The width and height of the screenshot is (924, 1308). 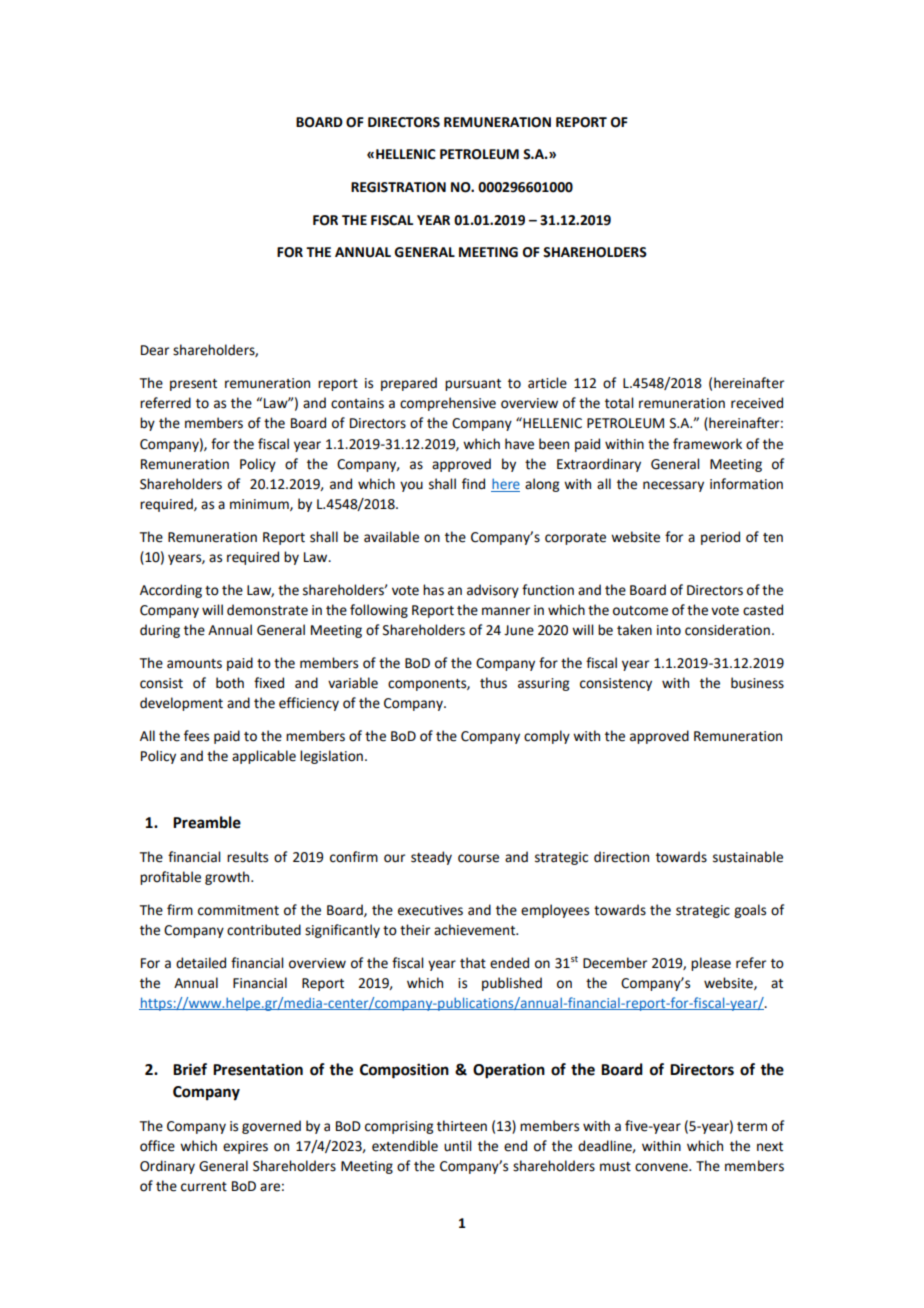 I want to click on received, so click(x=757, y=403).
